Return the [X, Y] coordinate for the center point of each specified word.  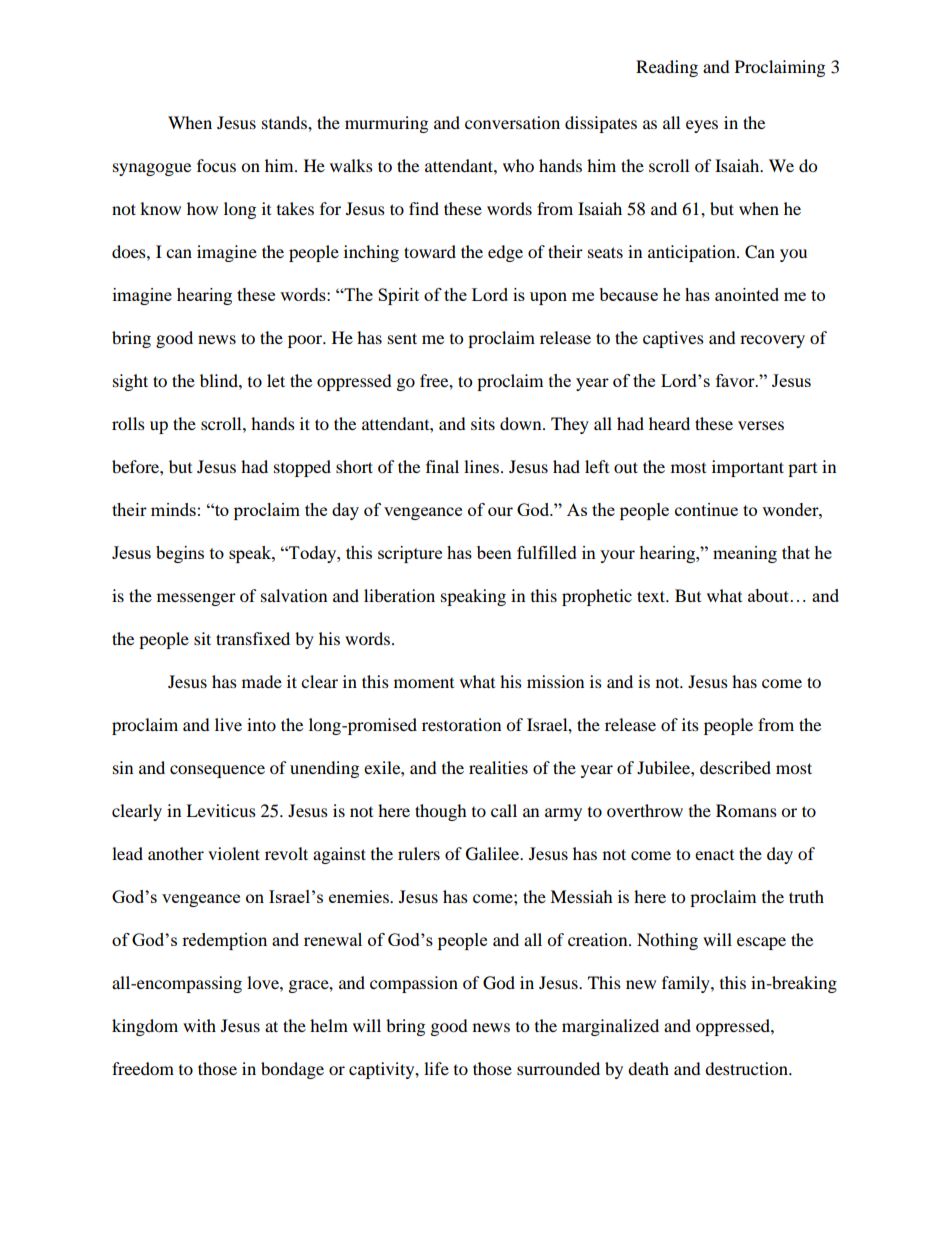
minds [173, 509]
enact [714, 855]
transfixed [253, 638]
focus [216, 165]
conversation [512, 122]
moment [424, 683]
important [748, 468]
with [199, 1025]
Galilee [494, 854]
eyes [702, 126]
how [202, 208]
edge [505, 253]
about [768, 595]
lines [481, 466]
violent [234, 853]
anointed [747, 294]
